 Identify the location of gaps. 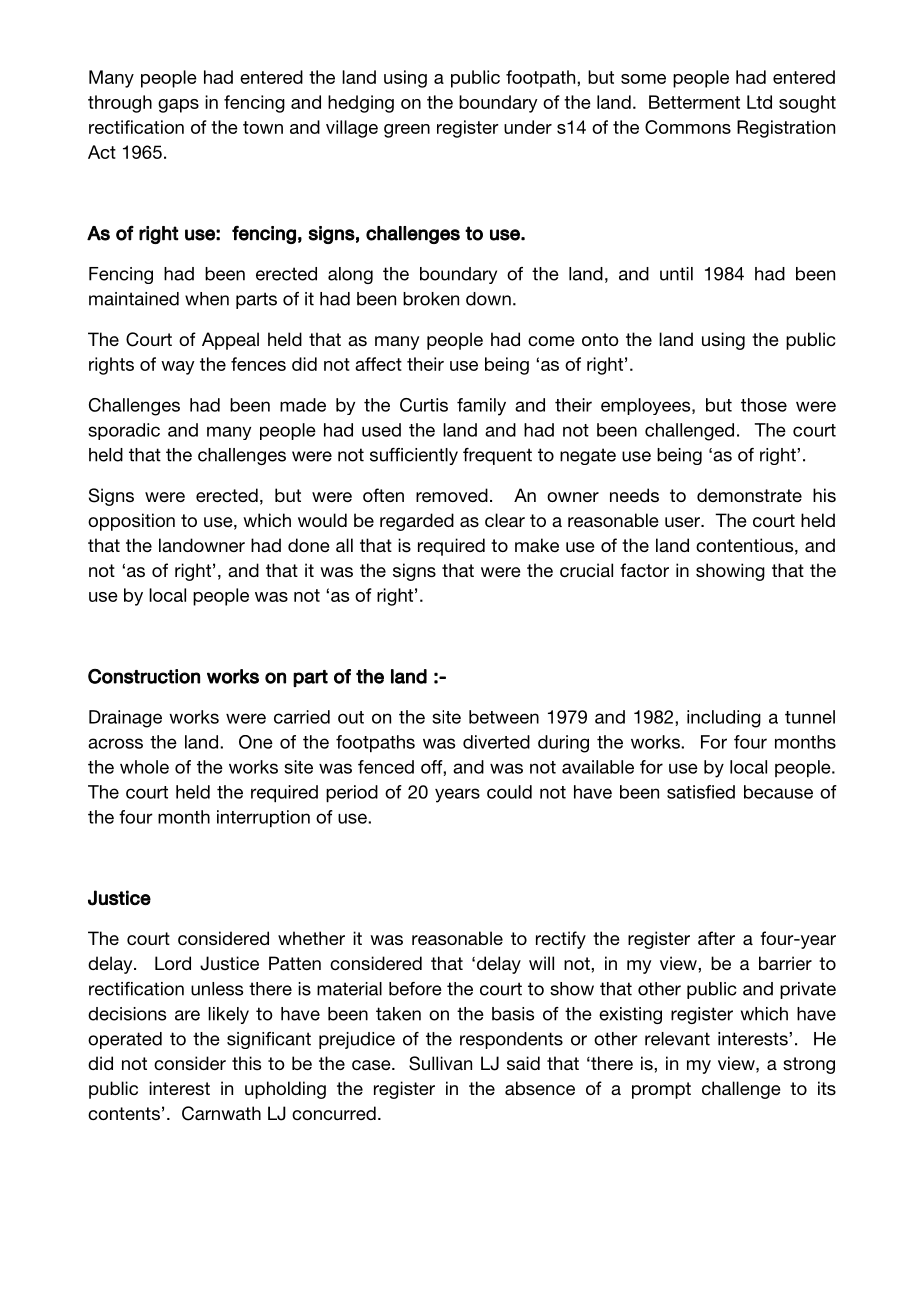
(178, 106).
